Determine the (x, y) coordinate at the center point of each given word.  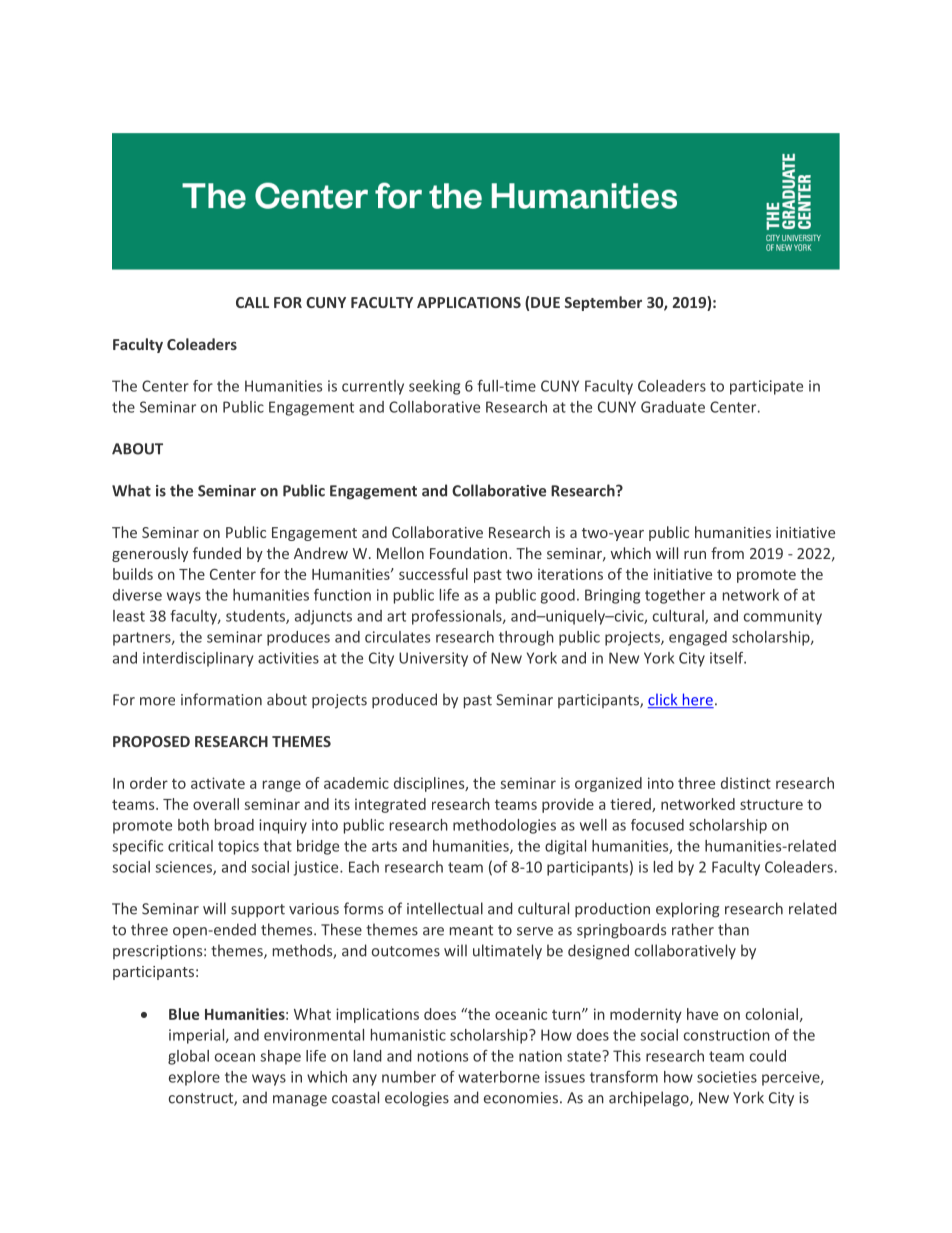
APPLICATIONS (469, 302)
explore (194, 1078)
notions (443, 1056)
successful (433, 574)
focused (657, 825)
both (193, 825)
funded (217, 553)
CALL (252, 302)
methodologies (504, 826)
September (603, 303)
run (695, 555)
